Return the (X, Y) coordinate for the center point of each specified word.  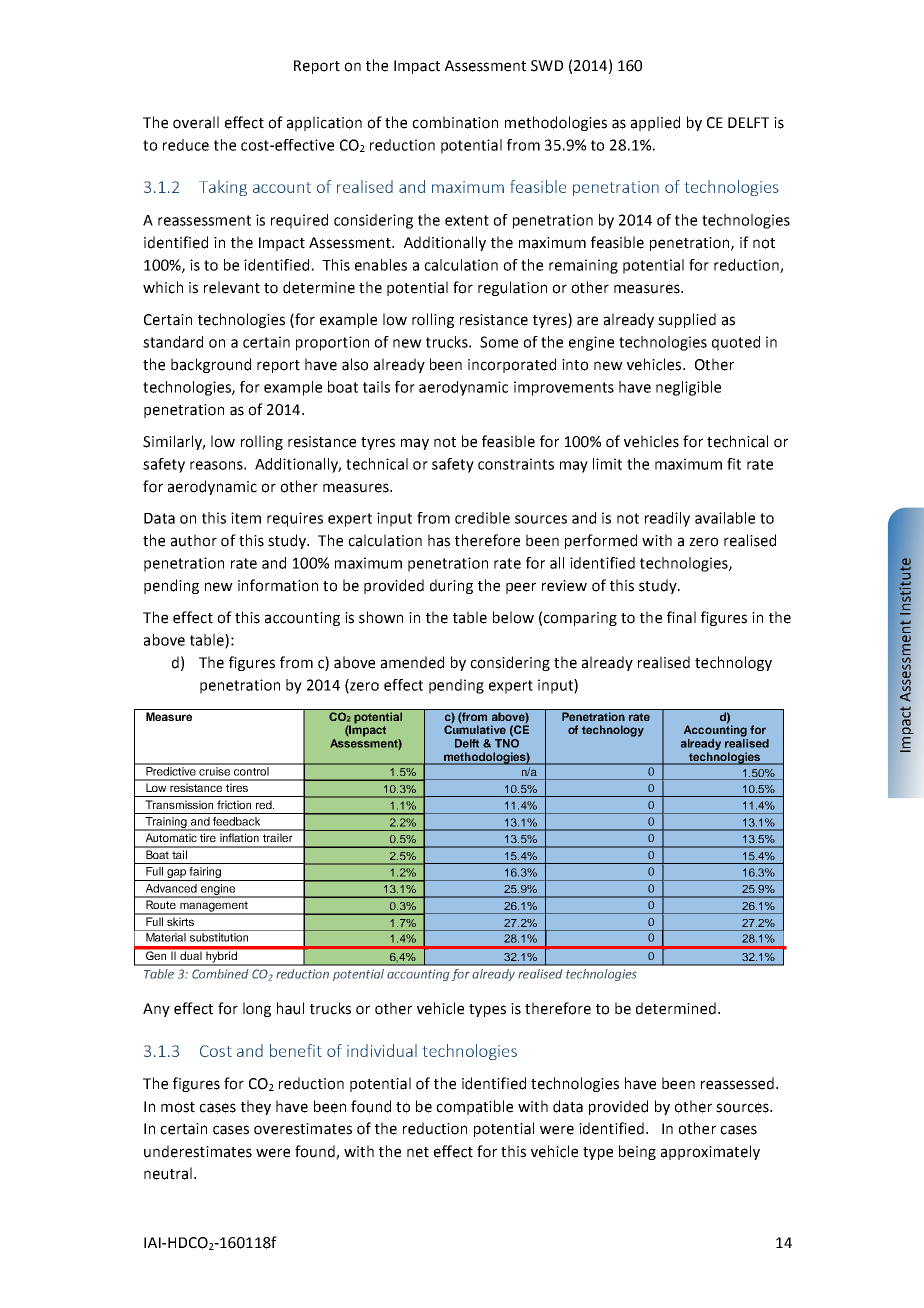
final (681, 617)
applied (655, 123)
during (451, 586)
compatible (474, 1107)
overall (196, 122)
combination (455, 122)
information (278, 585)
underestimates (198, 1151)
